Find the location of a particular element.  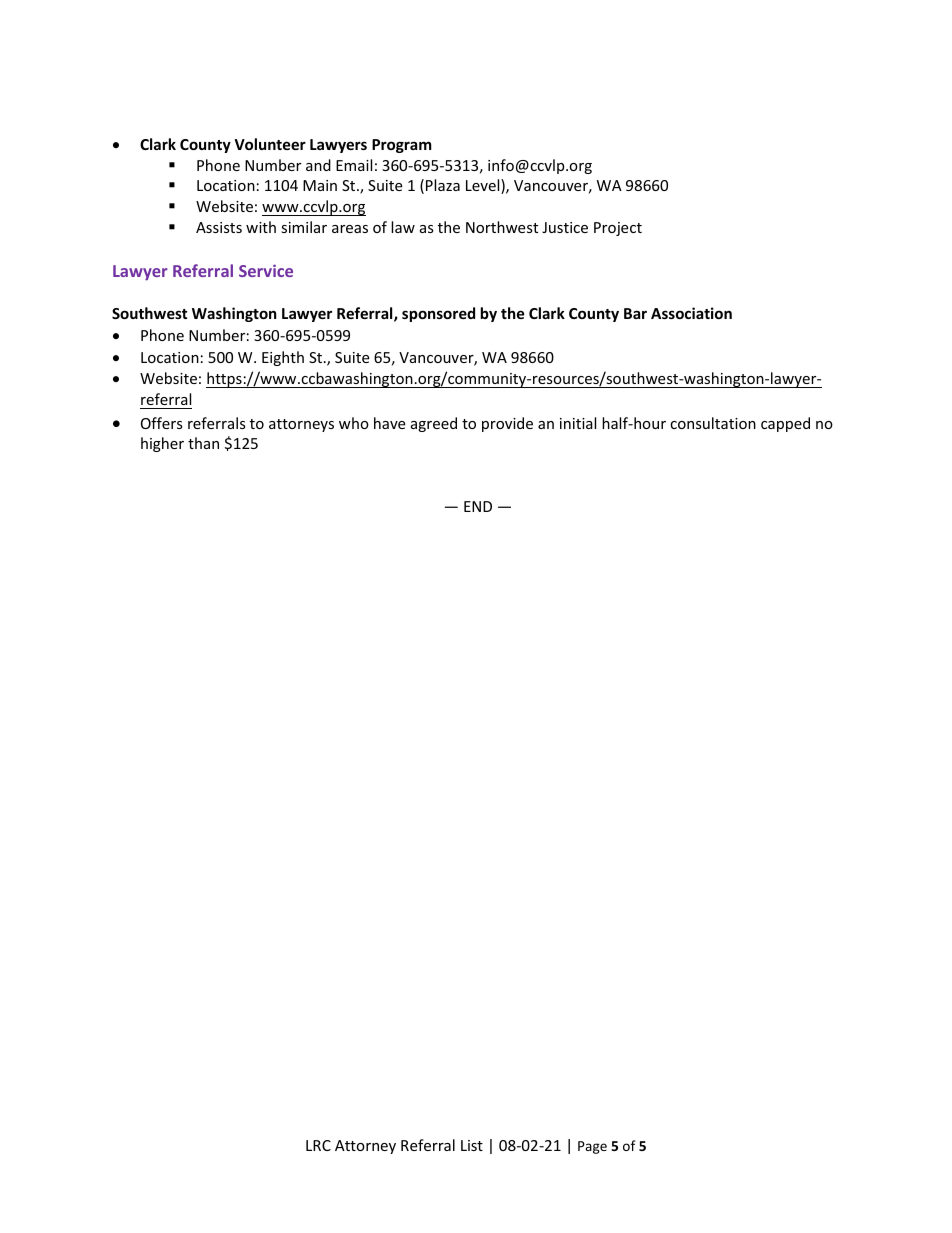

higher is located at coordinates (162, 444).
